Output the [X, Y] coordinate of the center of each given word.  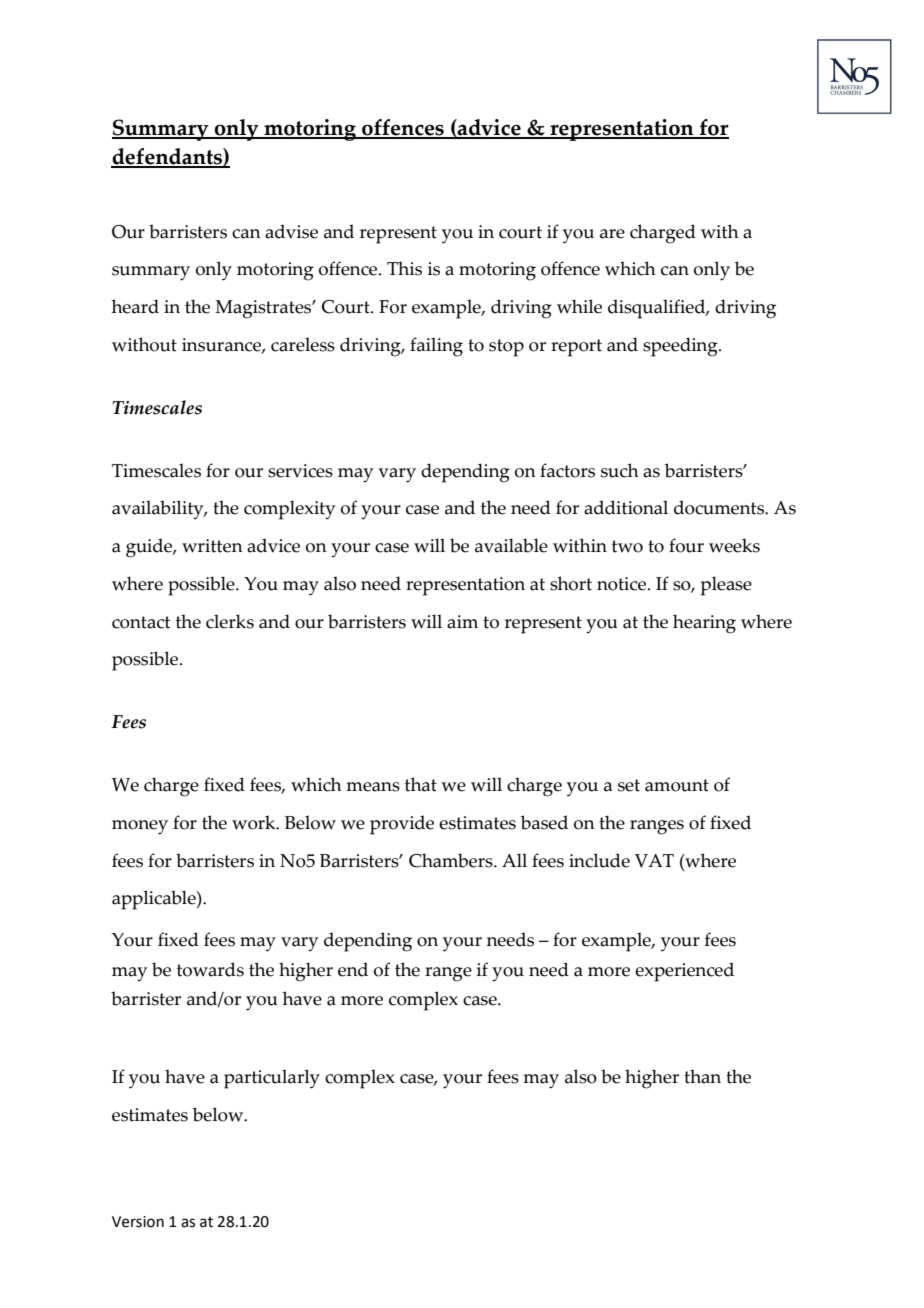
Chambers [452, 860]
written [212, 546]
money [140, 827]
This [404, 268]
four [686, 545]
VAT [654, 861]
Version [138, 1222]
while [579, 306]
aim [462, 622]
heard [135, 306]
